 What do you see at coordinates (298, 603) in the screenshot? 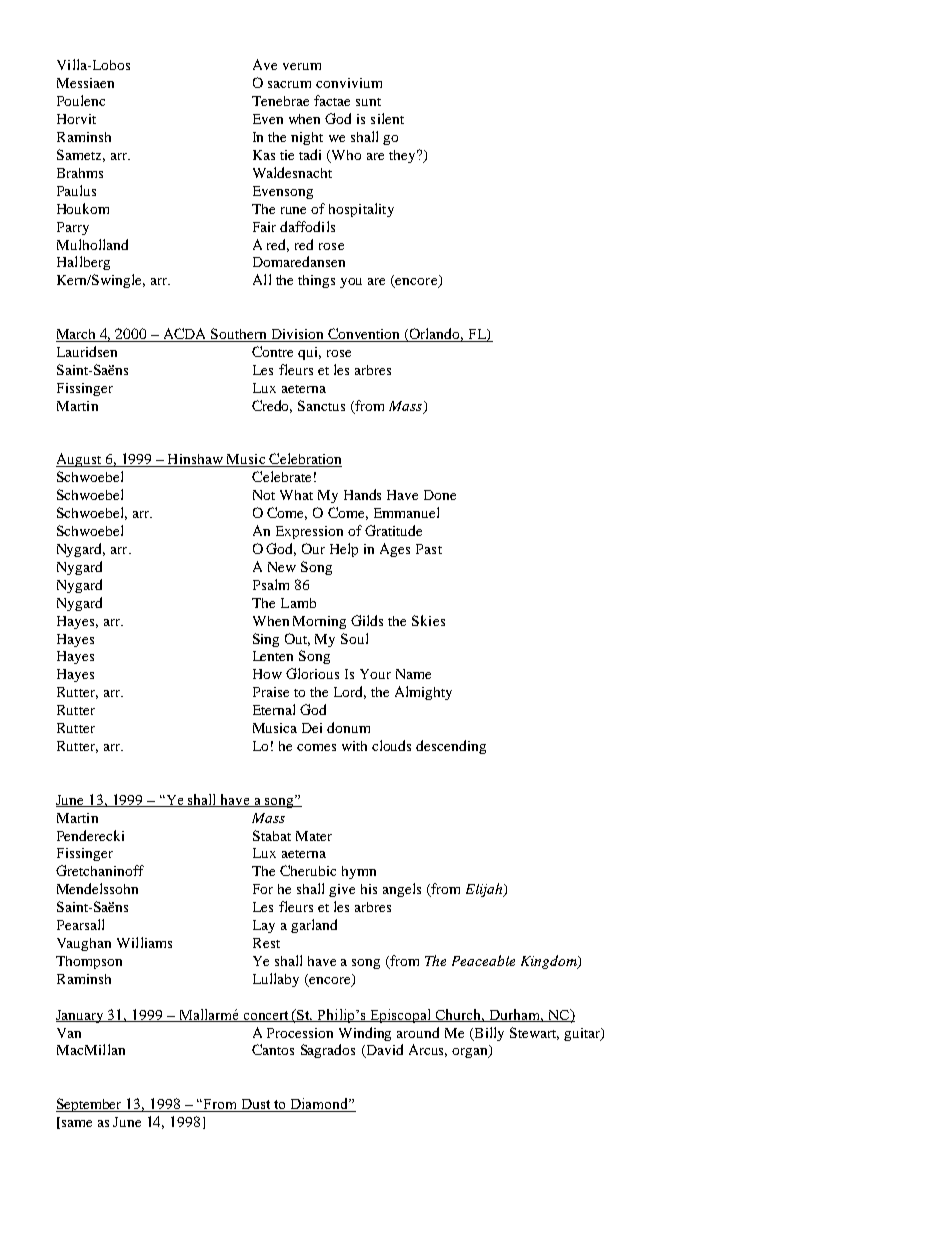
I see `Lamb` at bounding box center [298, 603].
